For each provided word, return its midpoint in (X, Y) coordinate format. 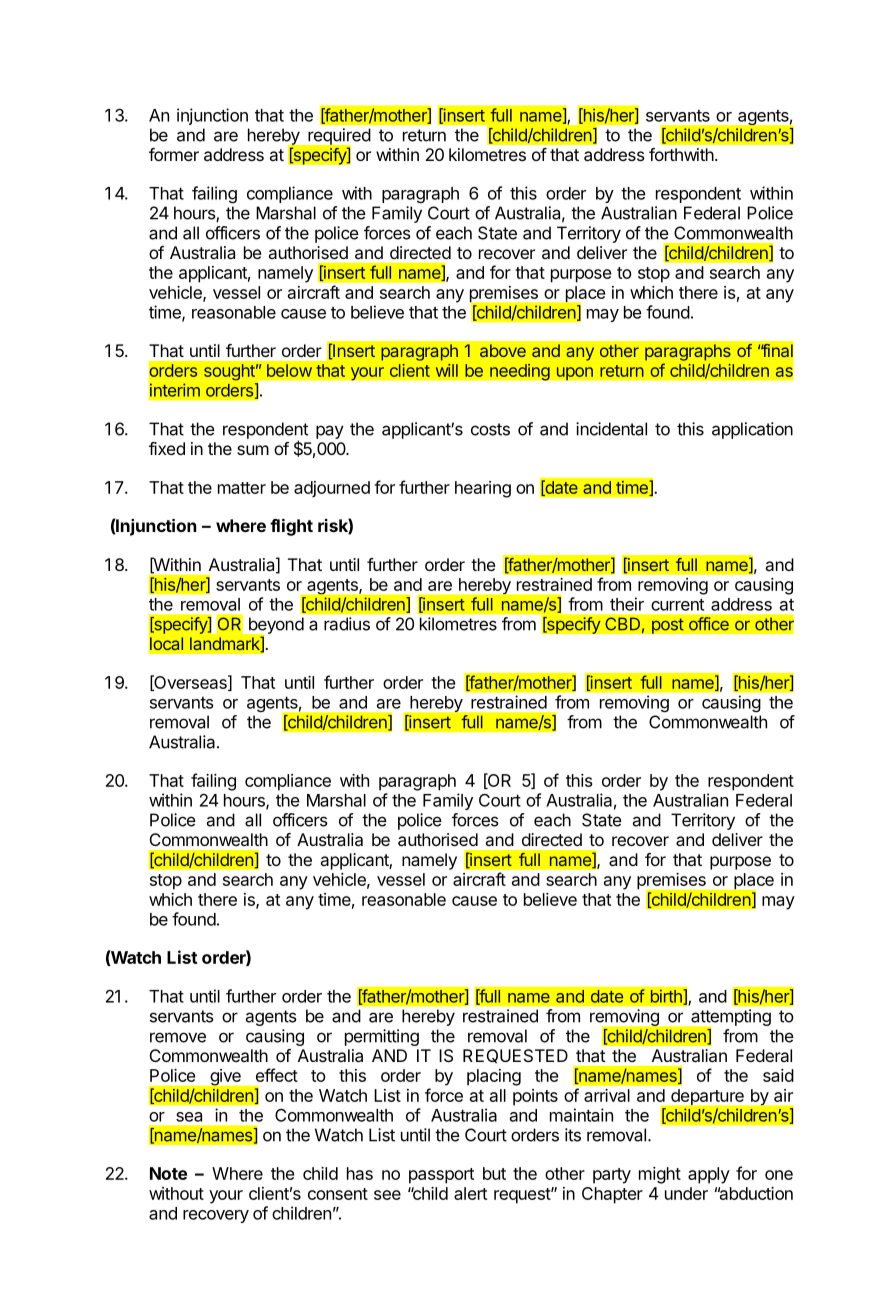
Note (168, 1173)
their (627, 604)
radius (347, 624)
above (503, 350)
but (494, 1173)
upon (574, 374)
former (174, 154)
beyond (275, 626)
